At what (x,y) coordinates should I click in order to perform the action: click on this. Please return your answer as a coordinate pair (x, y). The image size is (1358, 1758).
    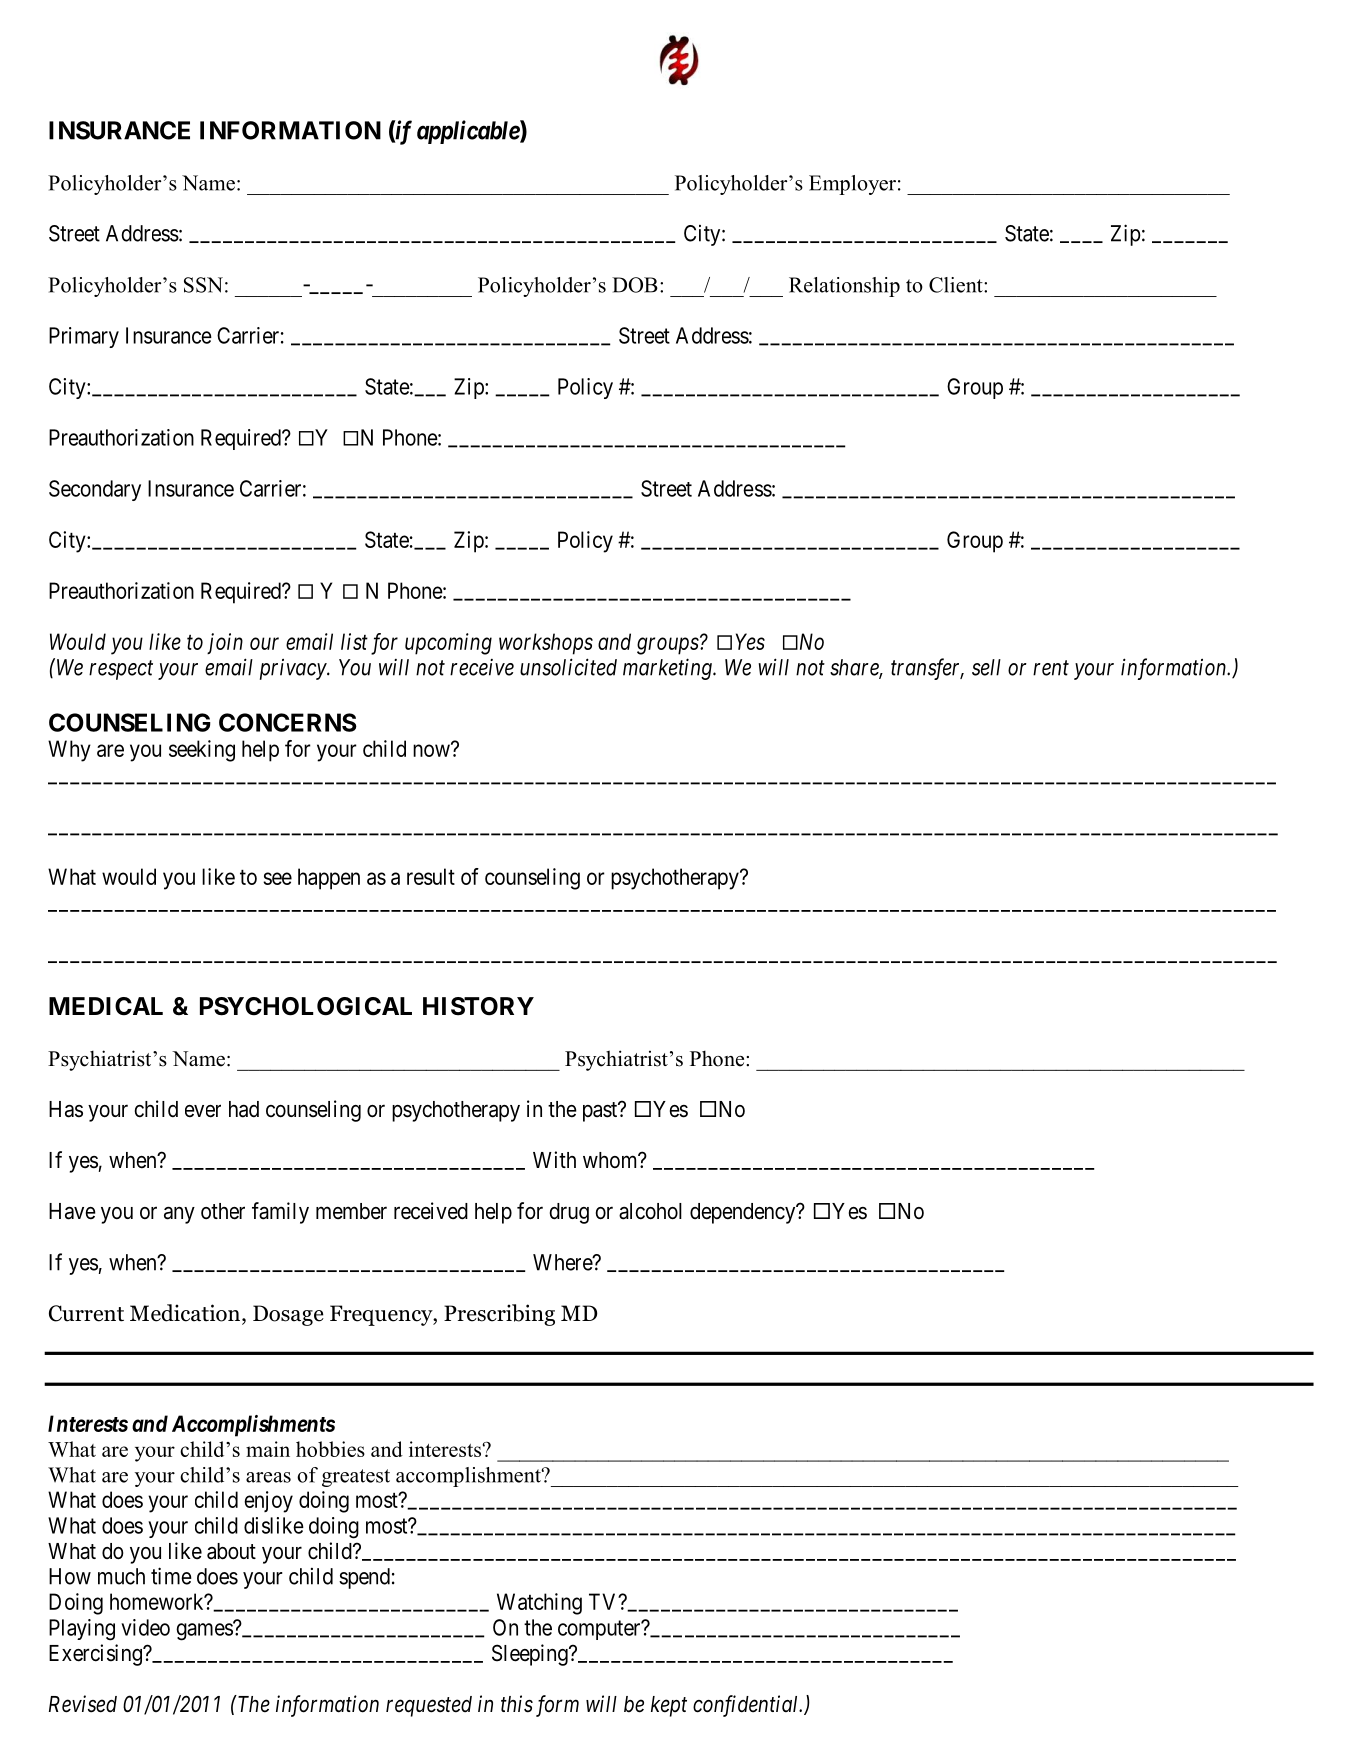
    Looking at the image, I should click on (517, 1704).
